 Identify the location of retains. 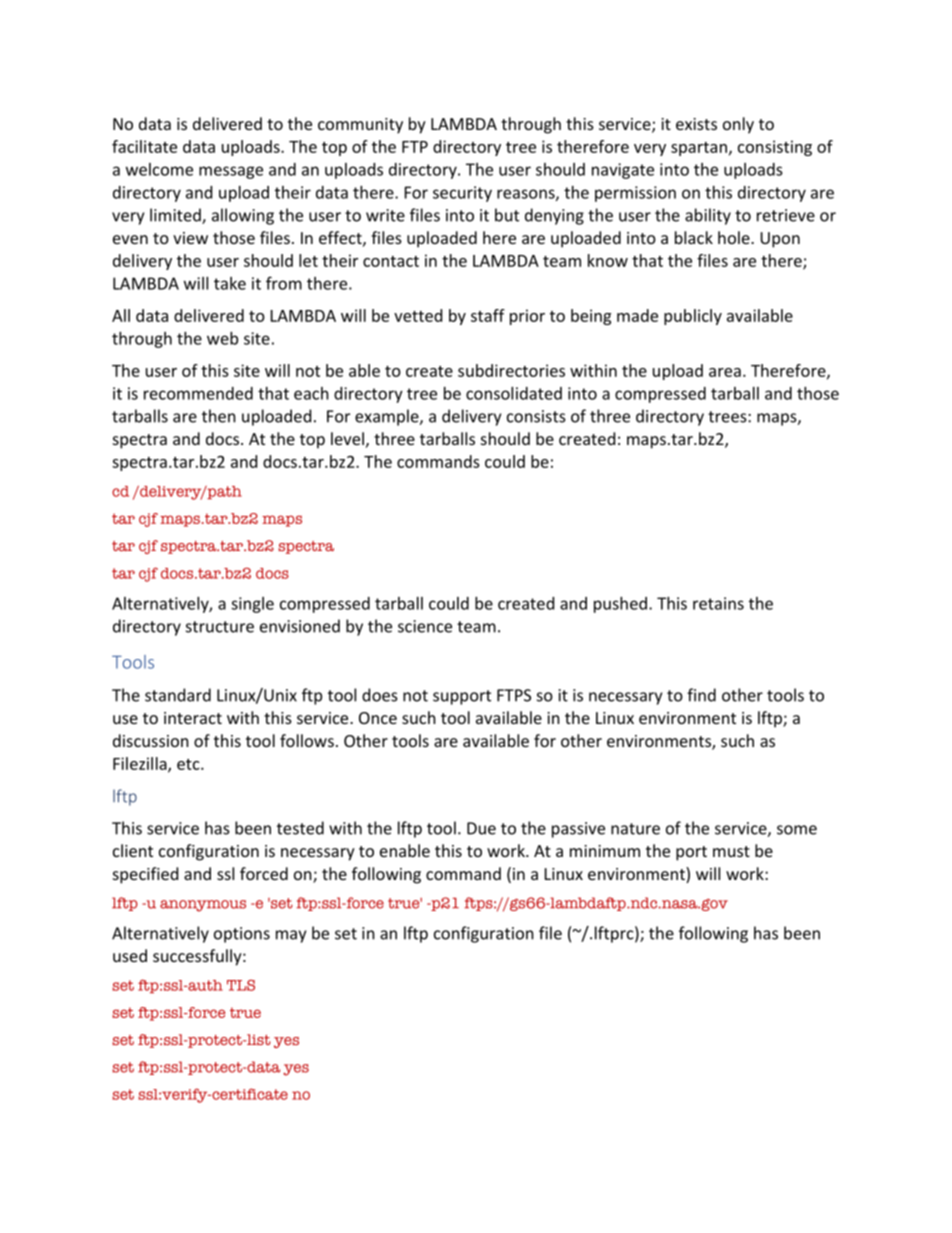
(718, 603).
